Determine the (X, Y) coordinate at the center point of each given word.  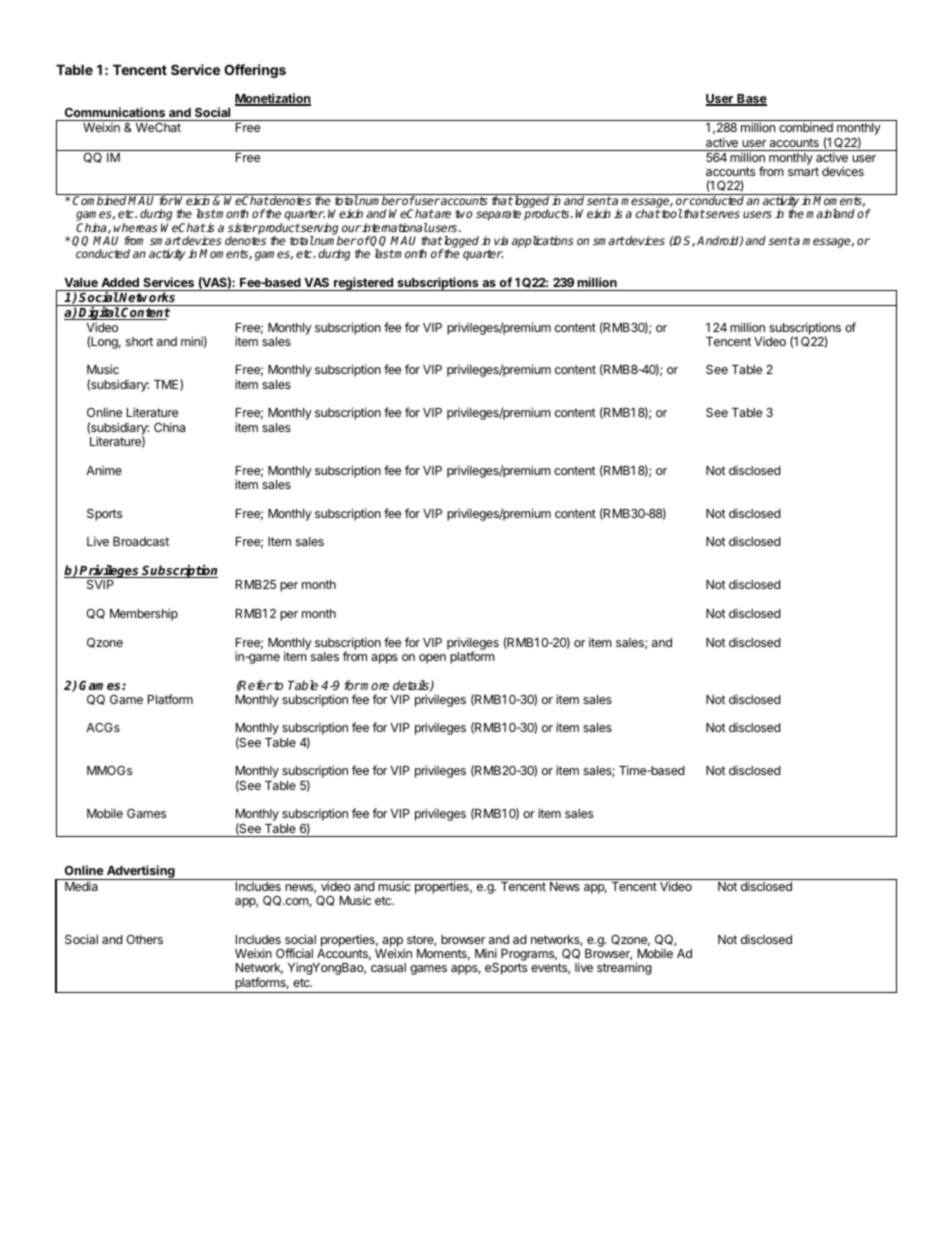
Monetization (273, 99)
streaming (624, 968)
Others (144, 939)
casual (388, 967)
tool (672, 213)
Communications (115, 112)
